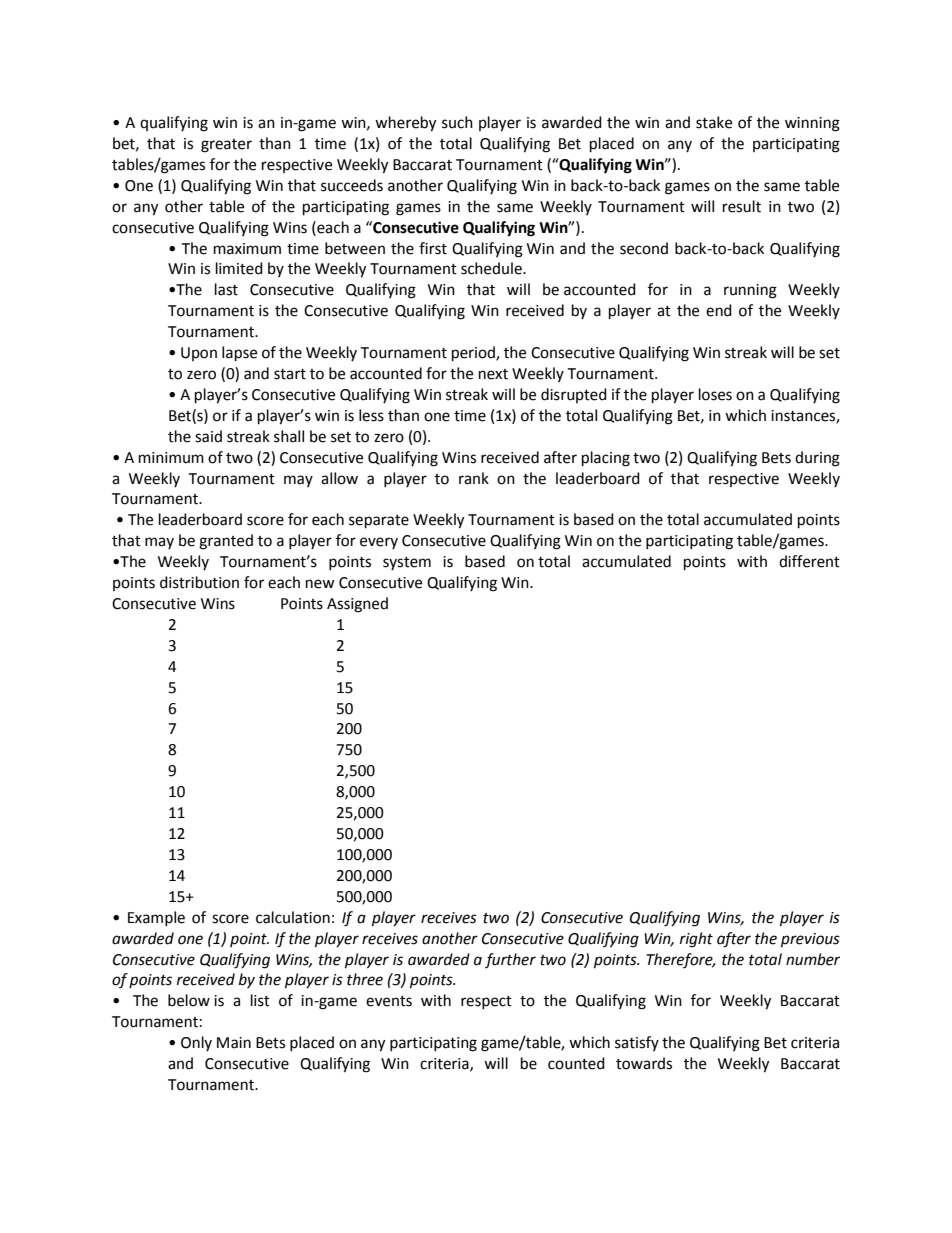  Describe the element at coordinates (226, 146) in the image. I see `greater` at that location.
